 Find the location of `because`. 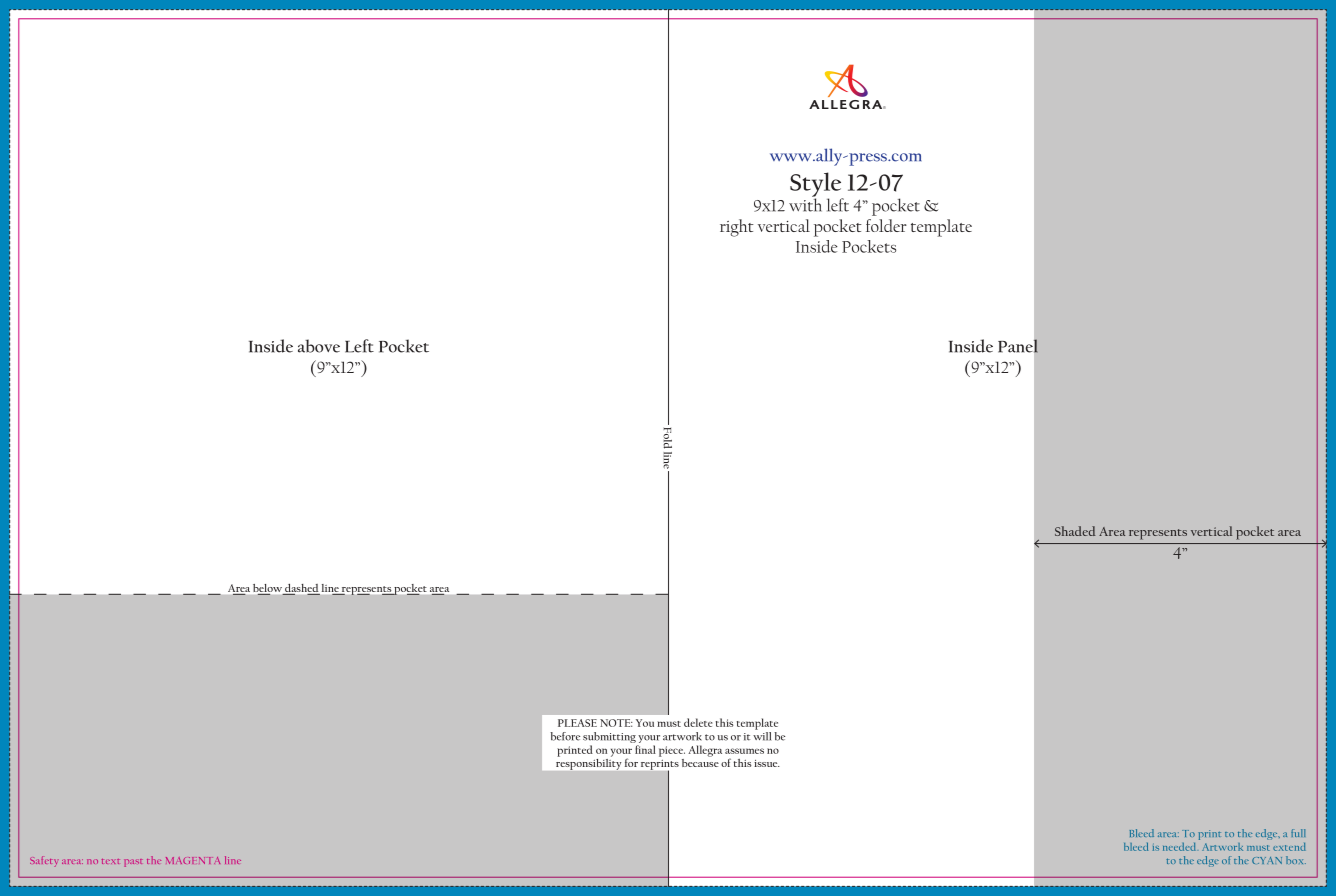

because is located at coordinates (700, 761).
